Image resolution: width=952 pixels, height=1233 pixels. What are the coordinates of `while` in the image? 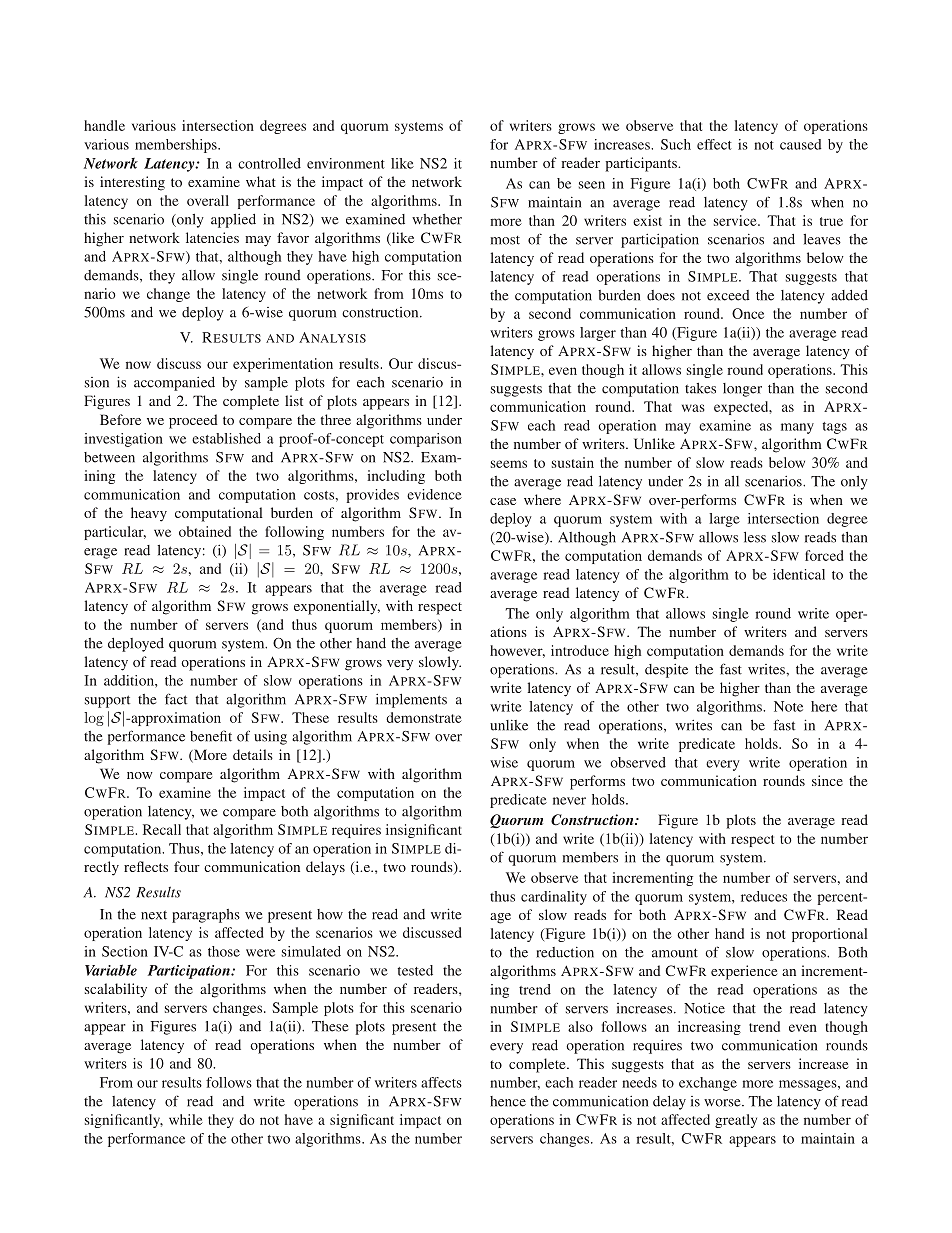 It's located at (186, 1119).
